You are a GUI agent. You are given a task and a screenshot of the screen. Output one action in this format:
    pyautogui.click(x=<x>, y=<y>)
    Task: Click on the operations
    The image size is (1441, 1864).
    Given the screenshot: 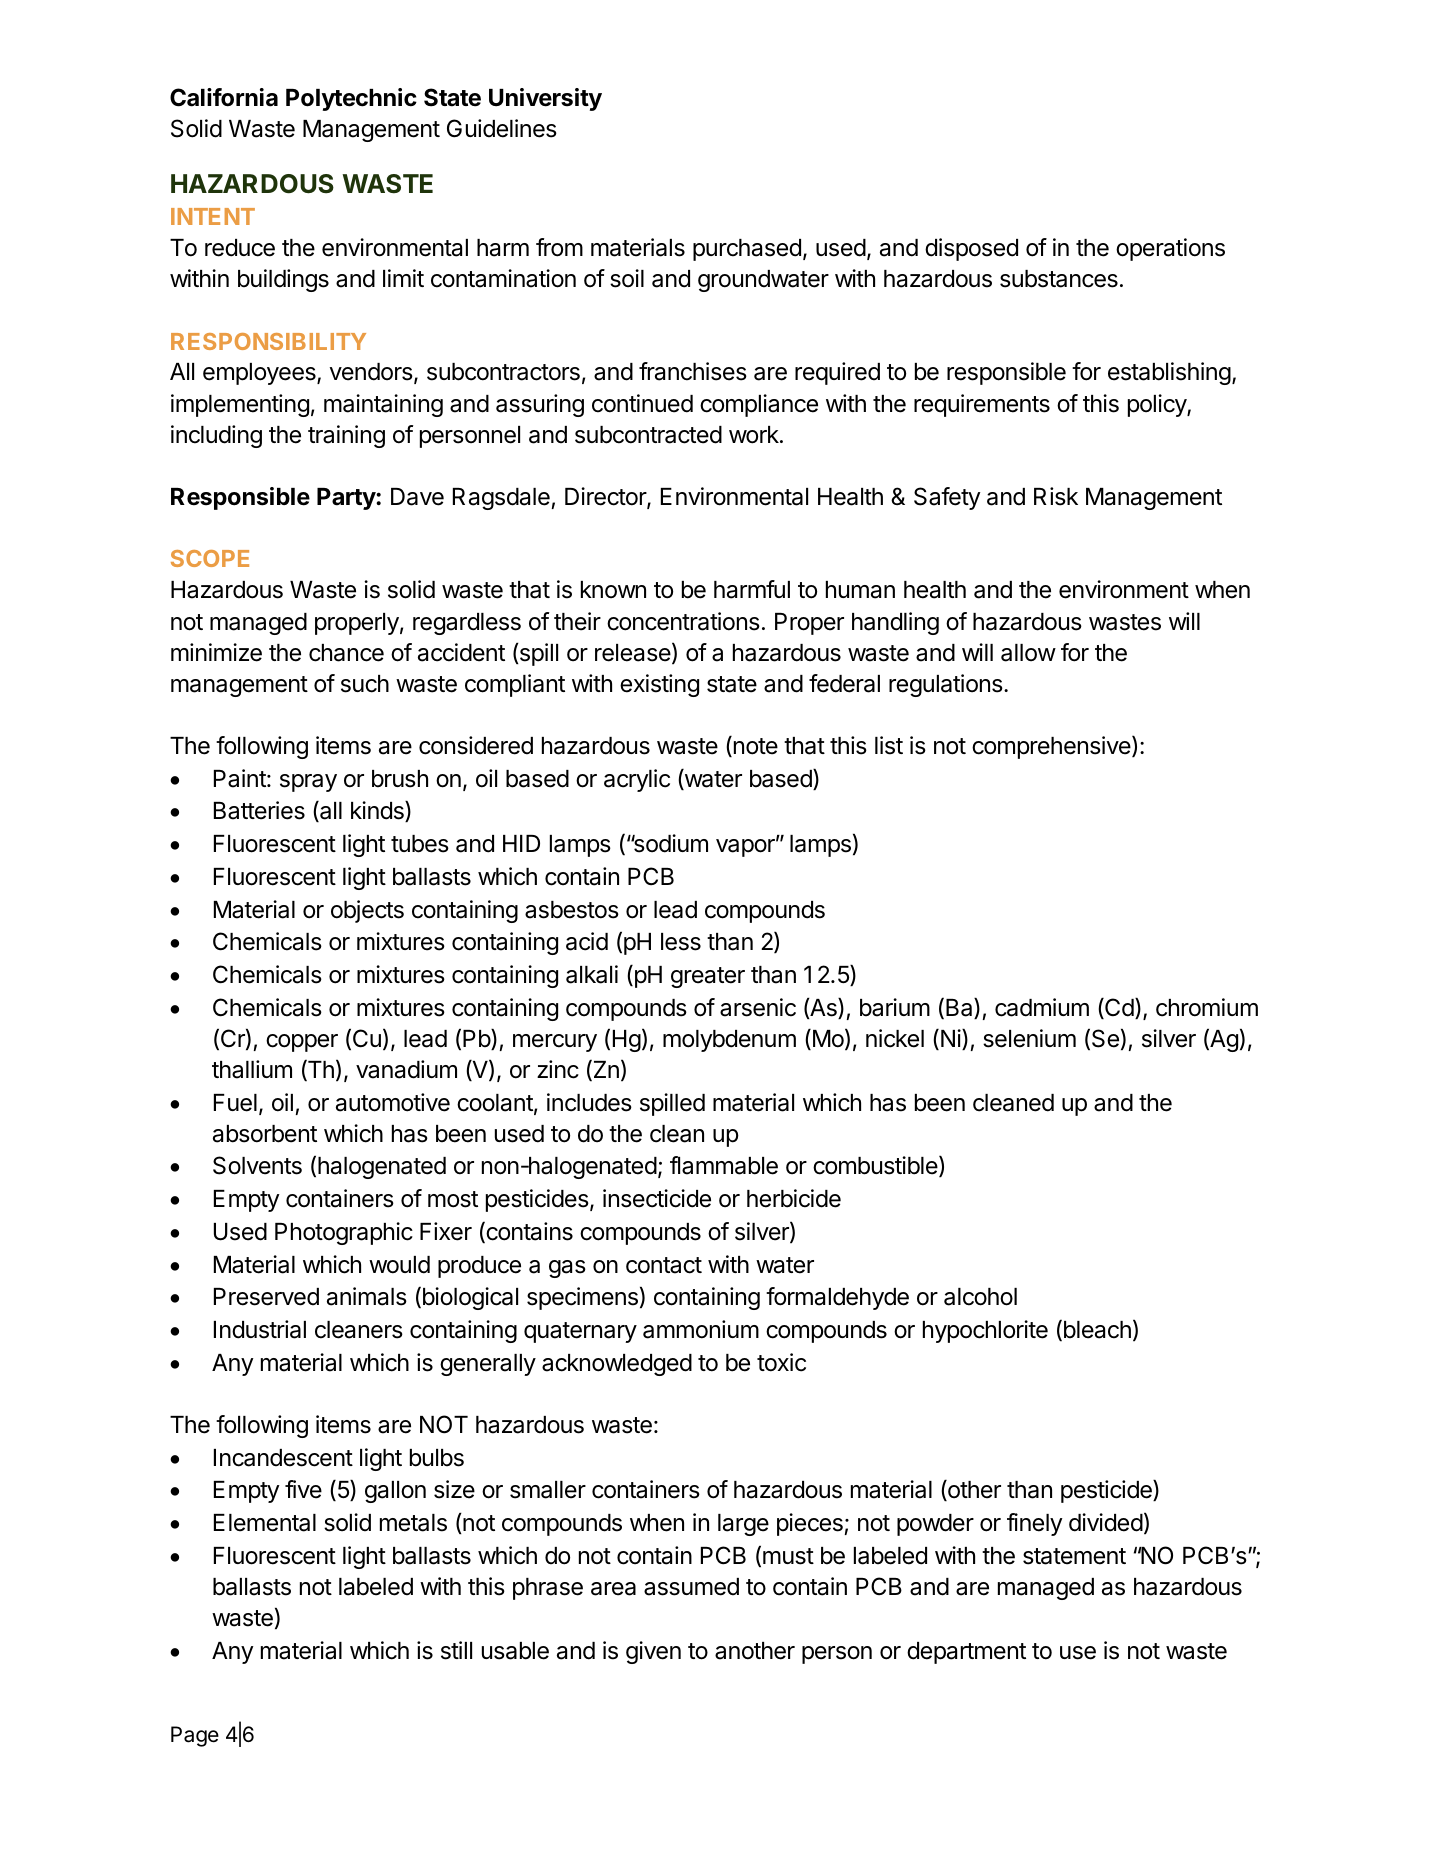 What is the action you would take?
    pyautogui.click(x=1170, y=249)
